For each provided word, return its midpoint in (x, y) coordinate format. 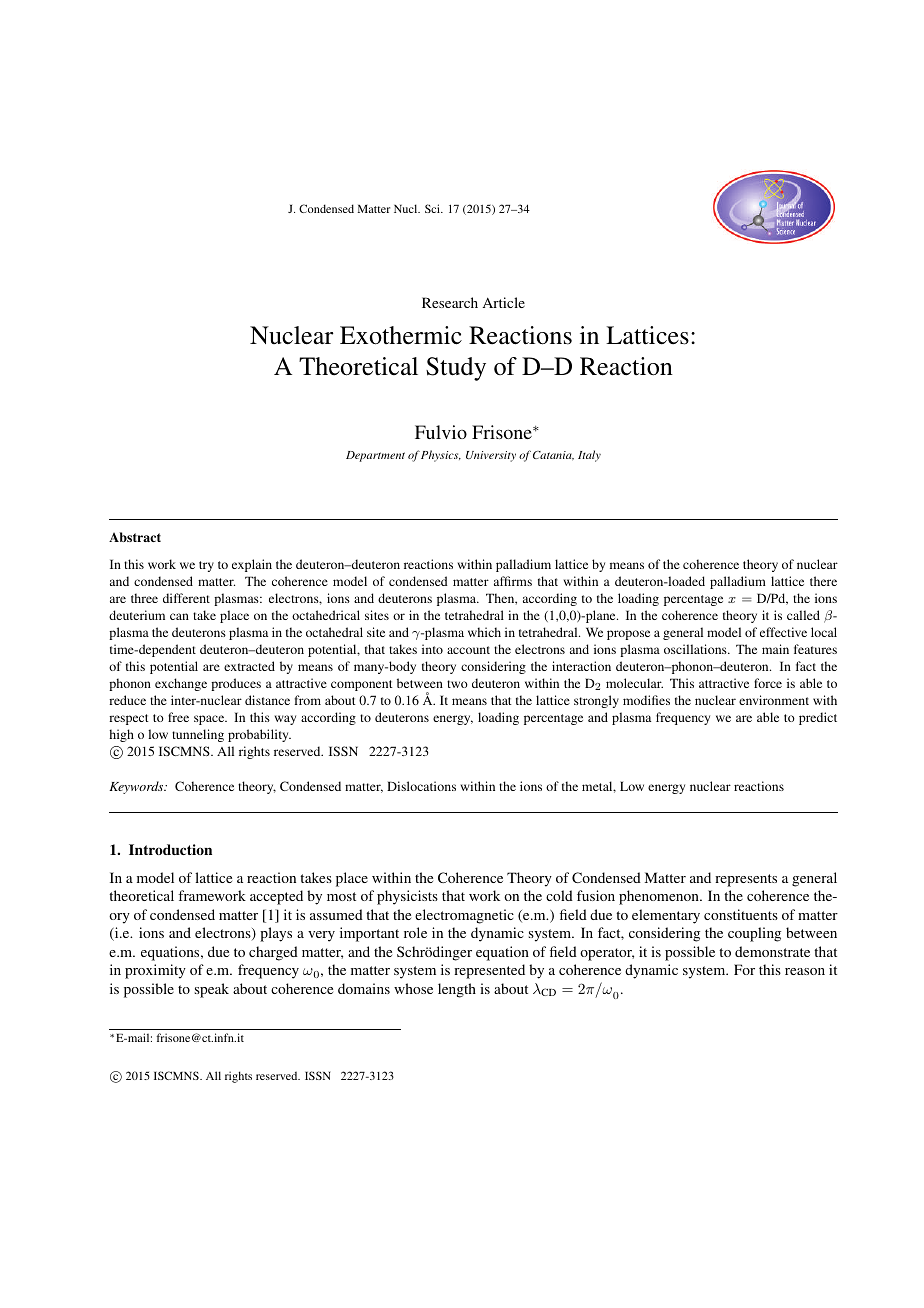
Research (450, 302)
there (823, 581)
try (206, 566)
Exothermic (401, 335)
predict (818, 718)
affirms (513, 581)
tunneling (198, 735)
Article (504, 302)
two (457, 684)
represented (489, 971)
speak (212, 990)
